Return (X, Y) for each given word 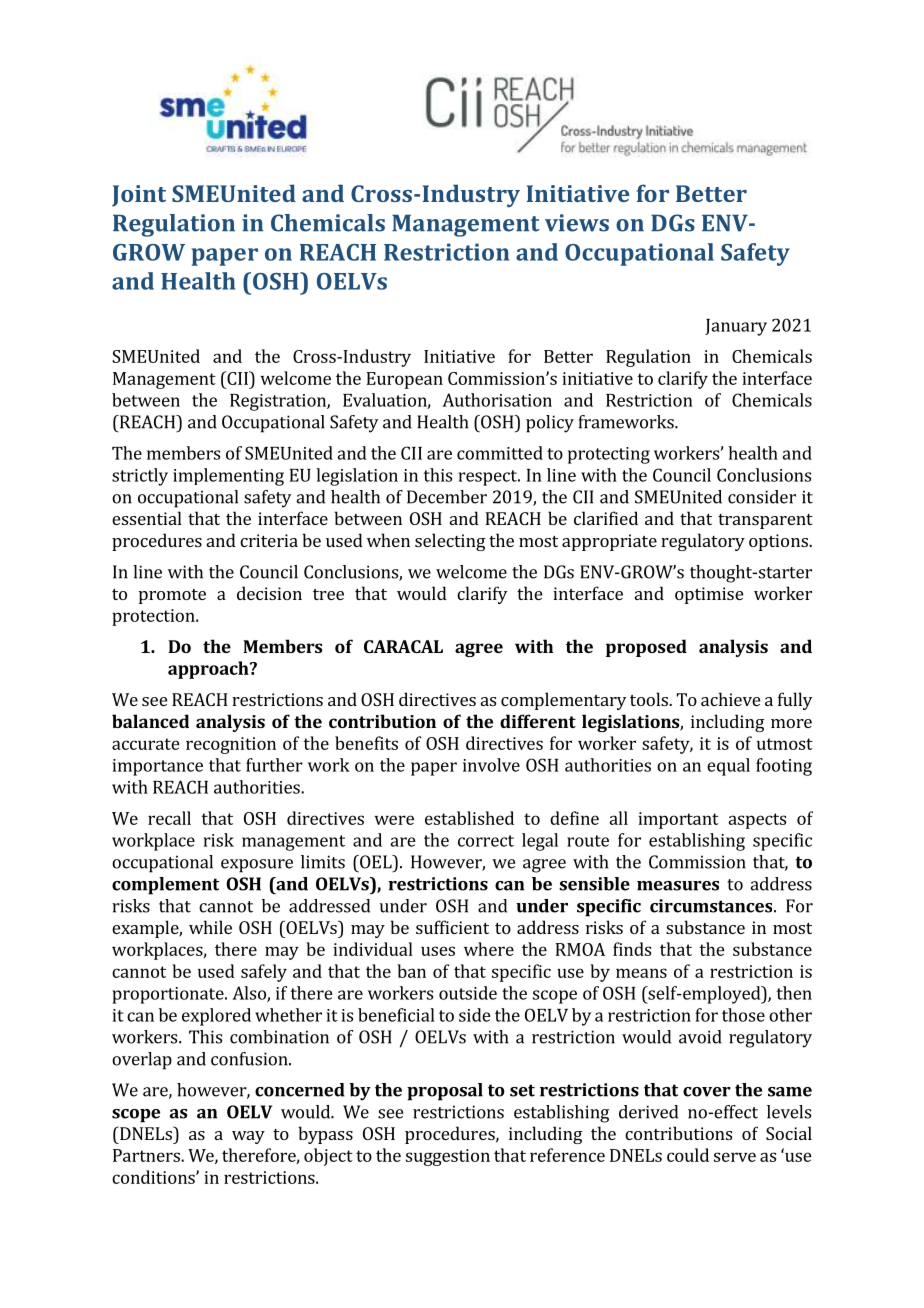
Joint (139, 196)
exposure (257, 866)
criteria (269, 540)
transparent (765, 521)
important (678, 820)
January (736, 327)
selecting (450, 542)
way (248, 1137)
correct (486, 841)
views (577, 223)
